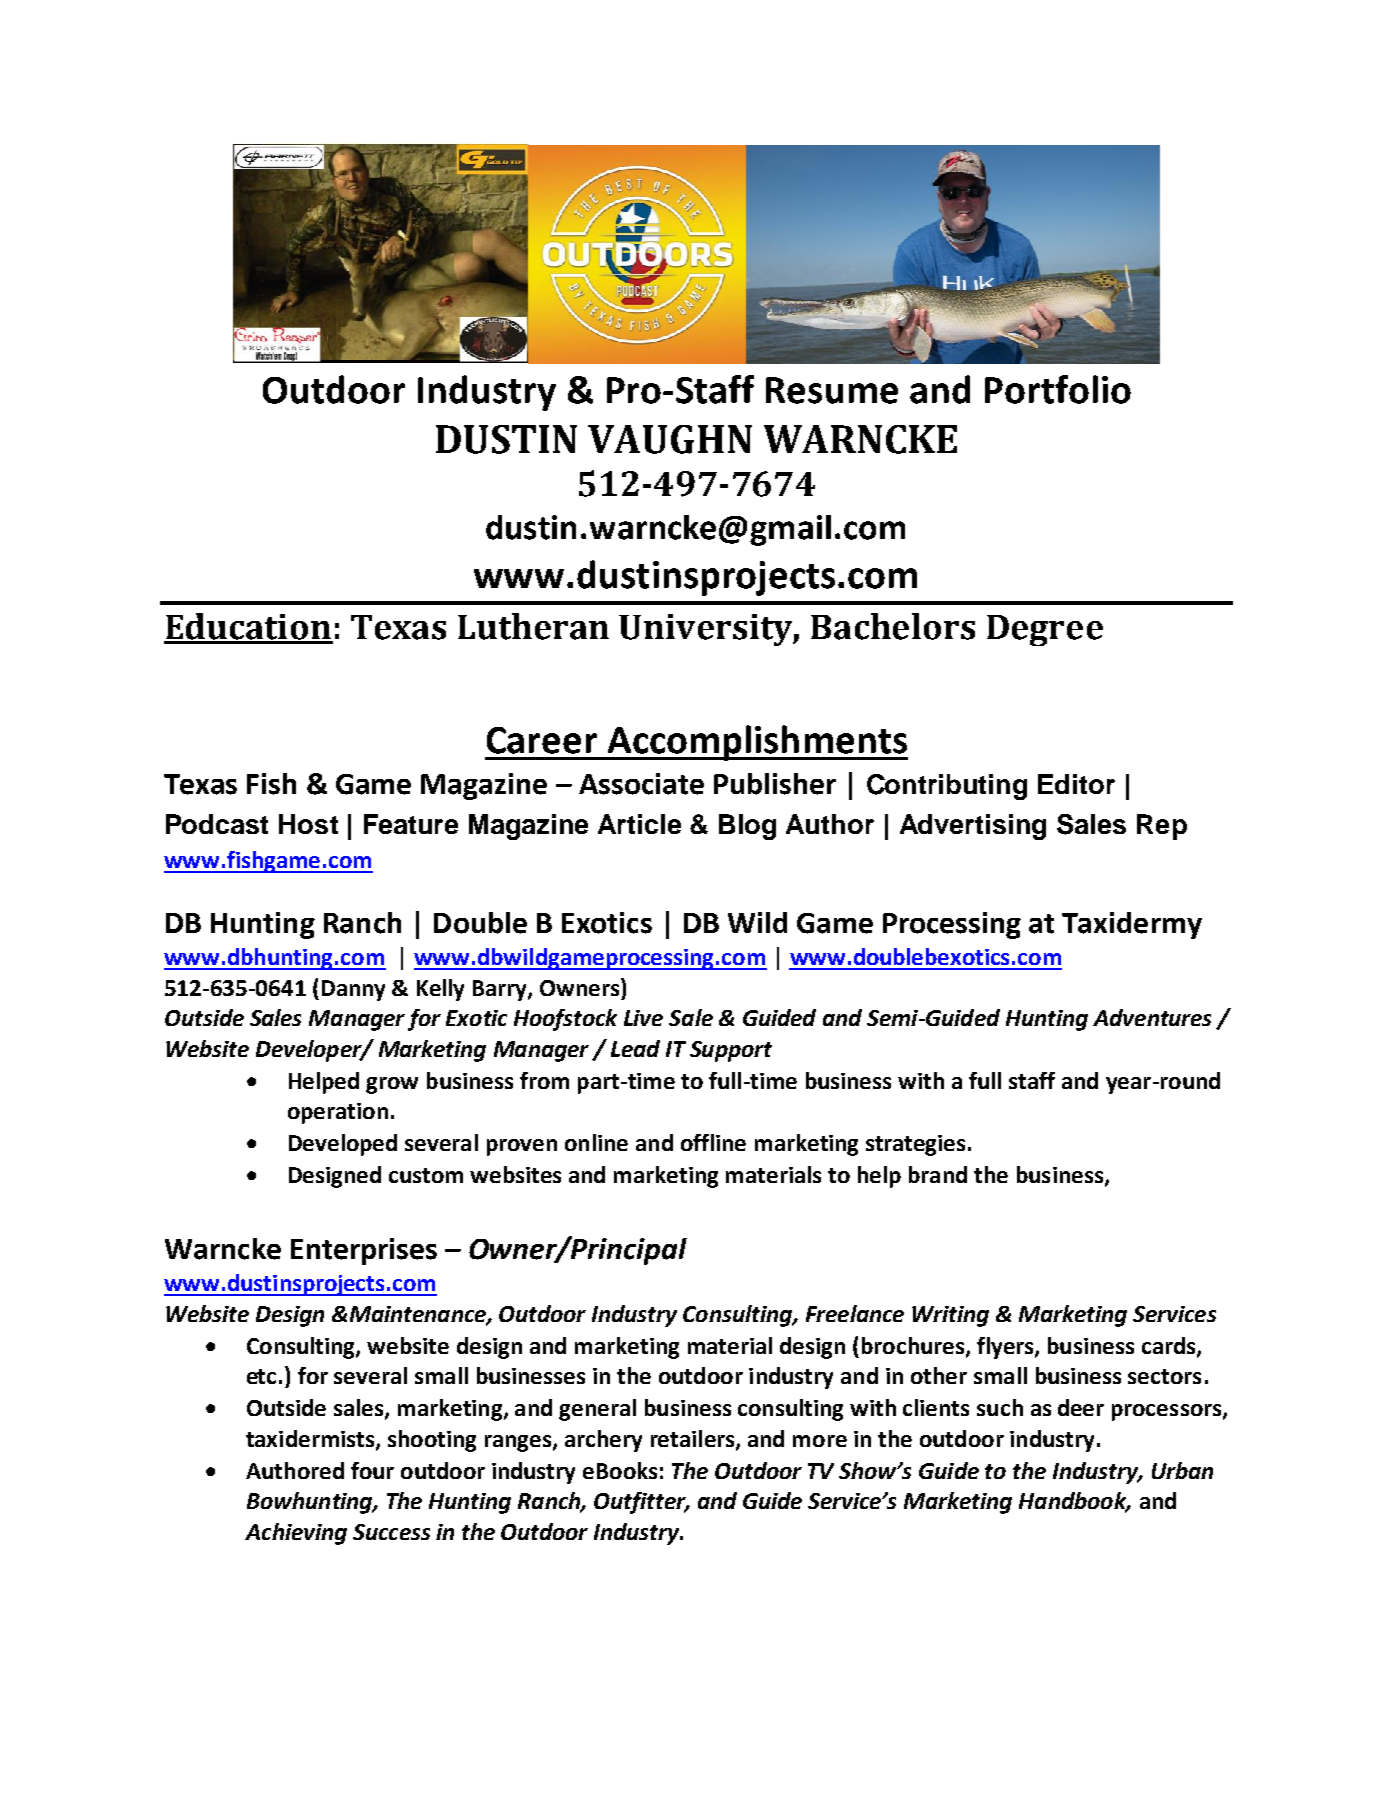 The width and height of the screenshot is (1393, 1802). I want to click on Degree, so click(1045, 630).
